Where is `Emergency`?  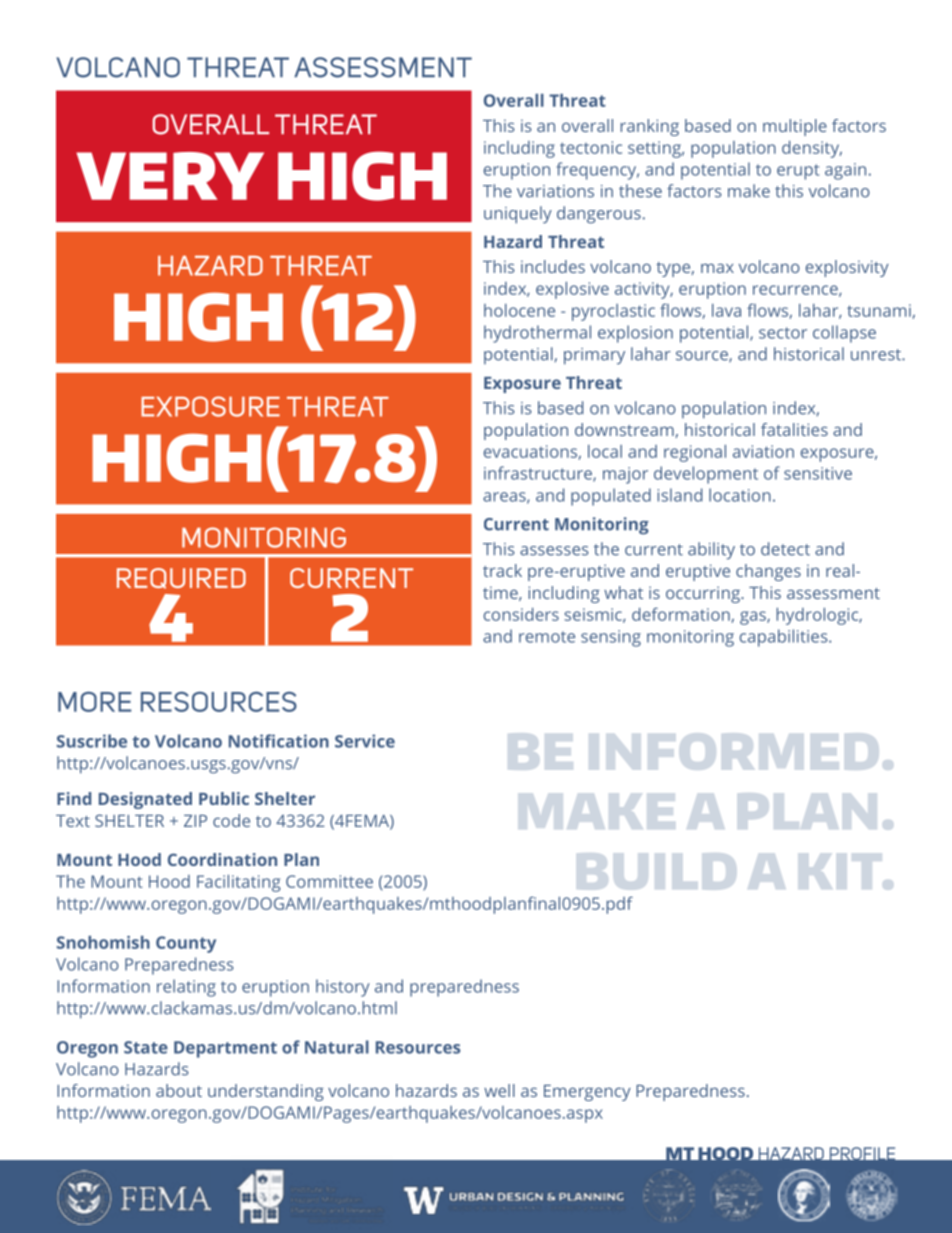
Emergency is located at coordinates (587, 1093).
